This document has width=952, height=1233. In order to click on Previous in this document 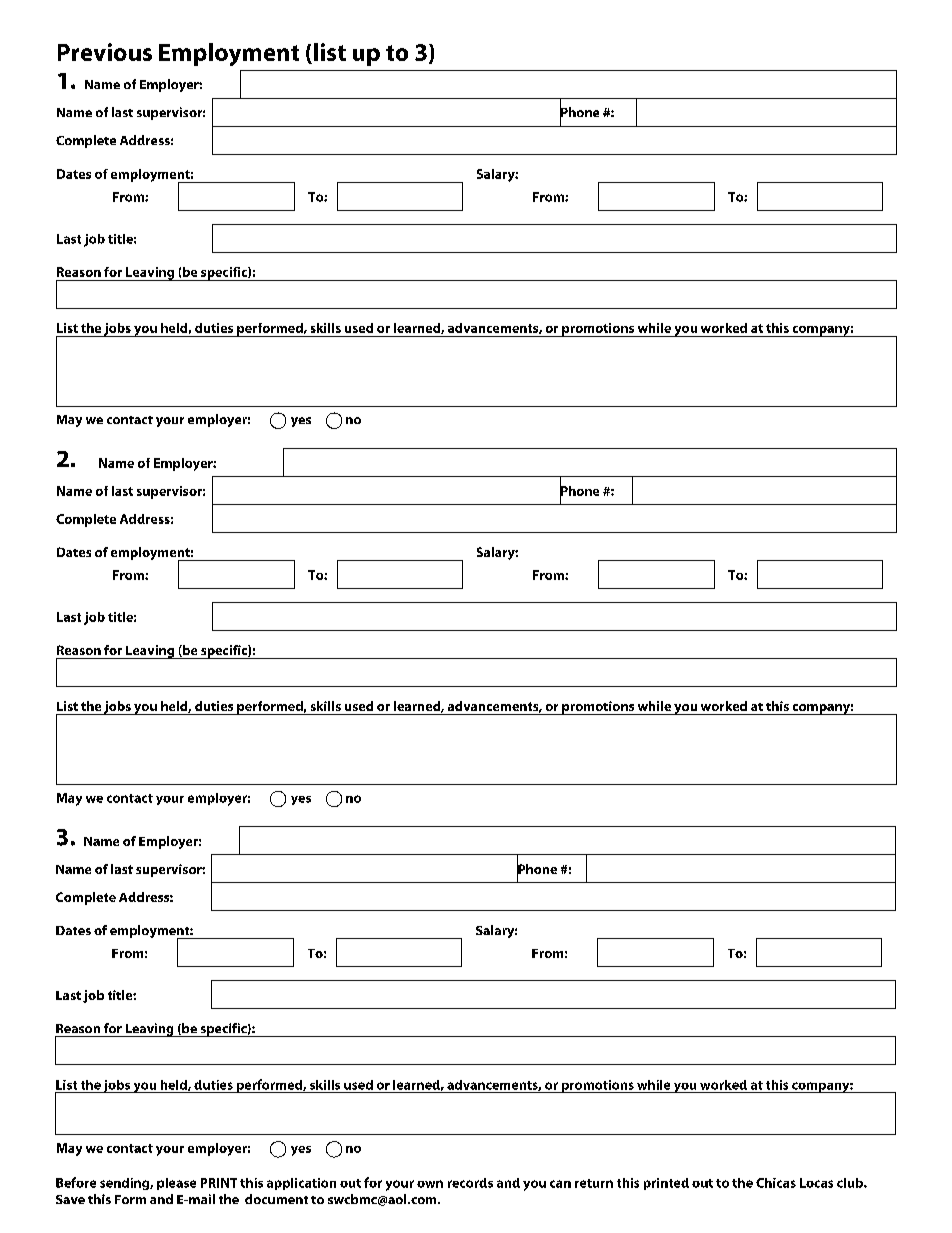, I will do `click(105, 52)`.
